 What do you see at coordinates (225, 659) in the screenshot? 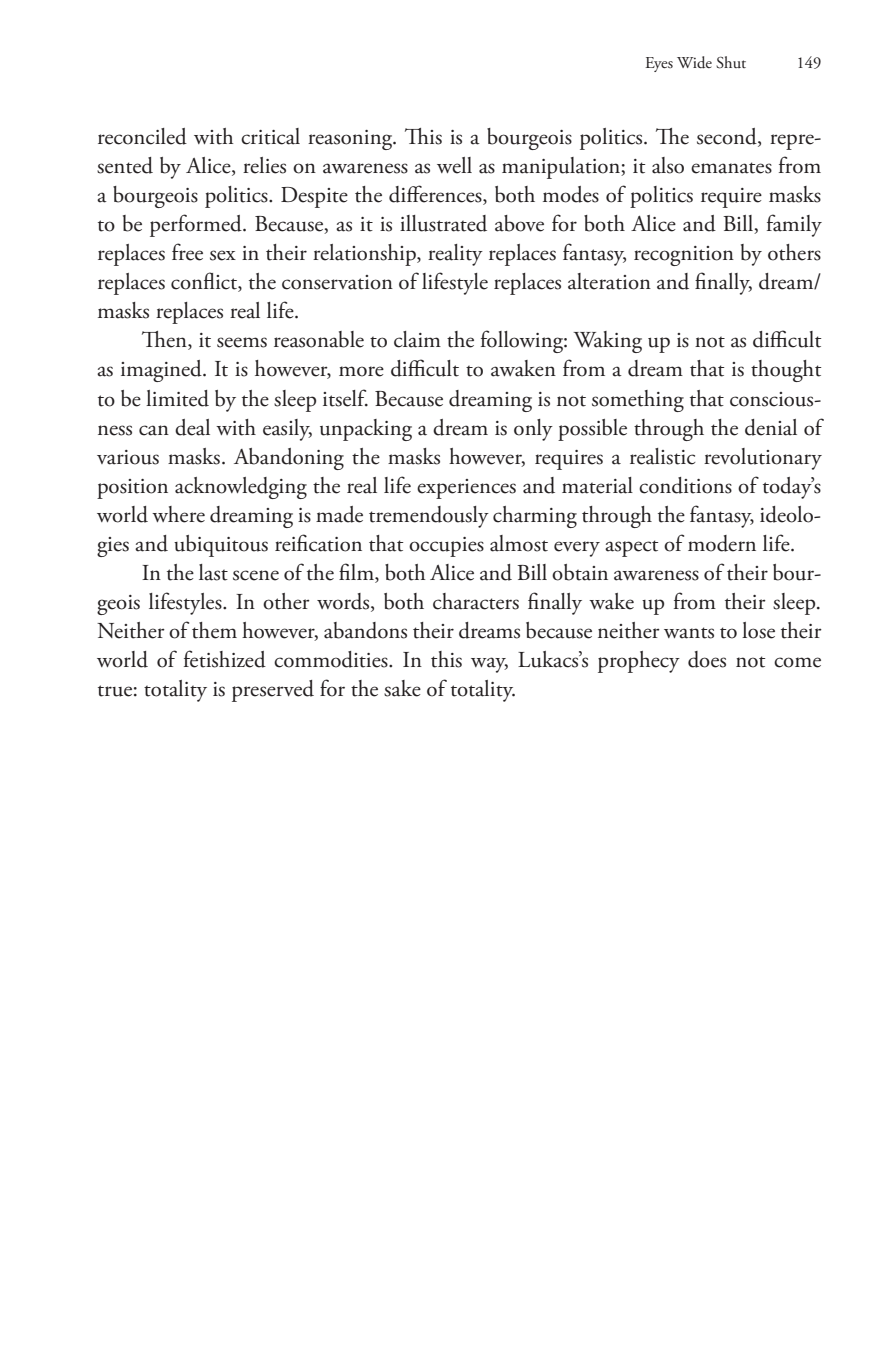
I see `fetishized` at bounding box center [225, 659].
